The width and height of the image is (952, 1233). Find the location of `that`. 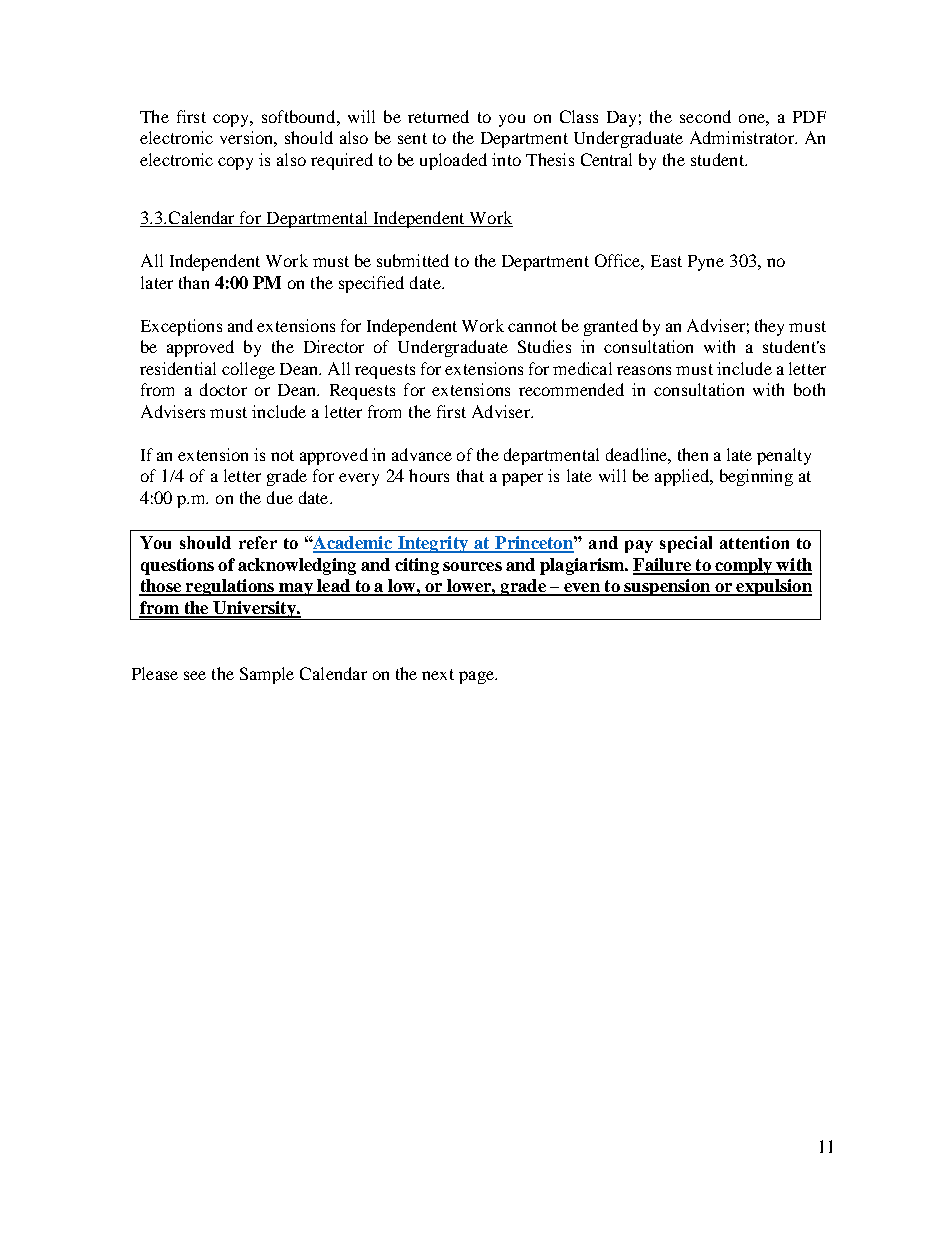

that is located at coordinates (470, 475).
